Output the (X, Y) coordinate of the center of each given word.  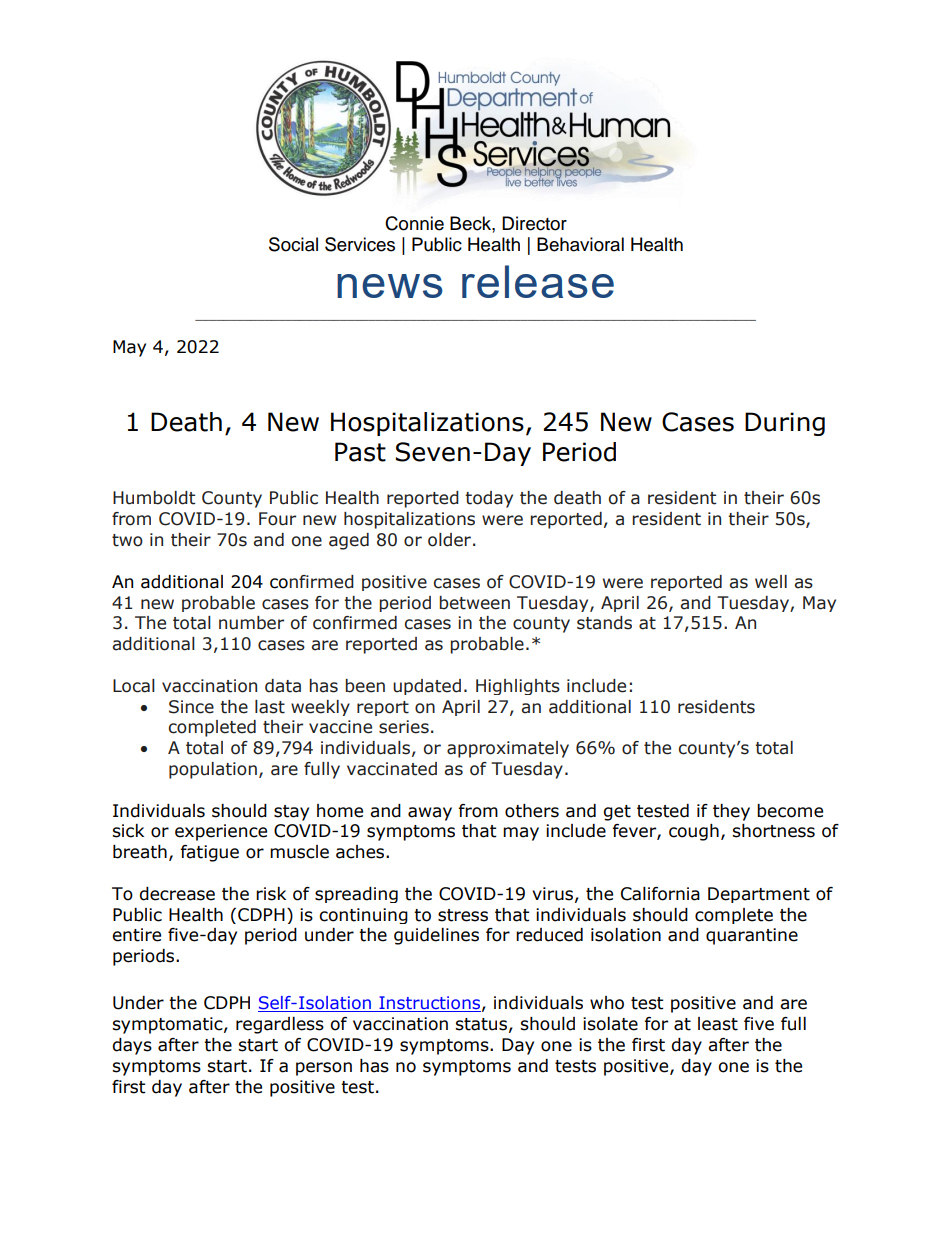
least (718, 1024)
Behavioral (580, 244)
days (132, 1046)
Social (293, 244)
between (474, 603)
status (481, 1024)
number (251, 623)
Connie (414, 223)
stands (604, 623)
